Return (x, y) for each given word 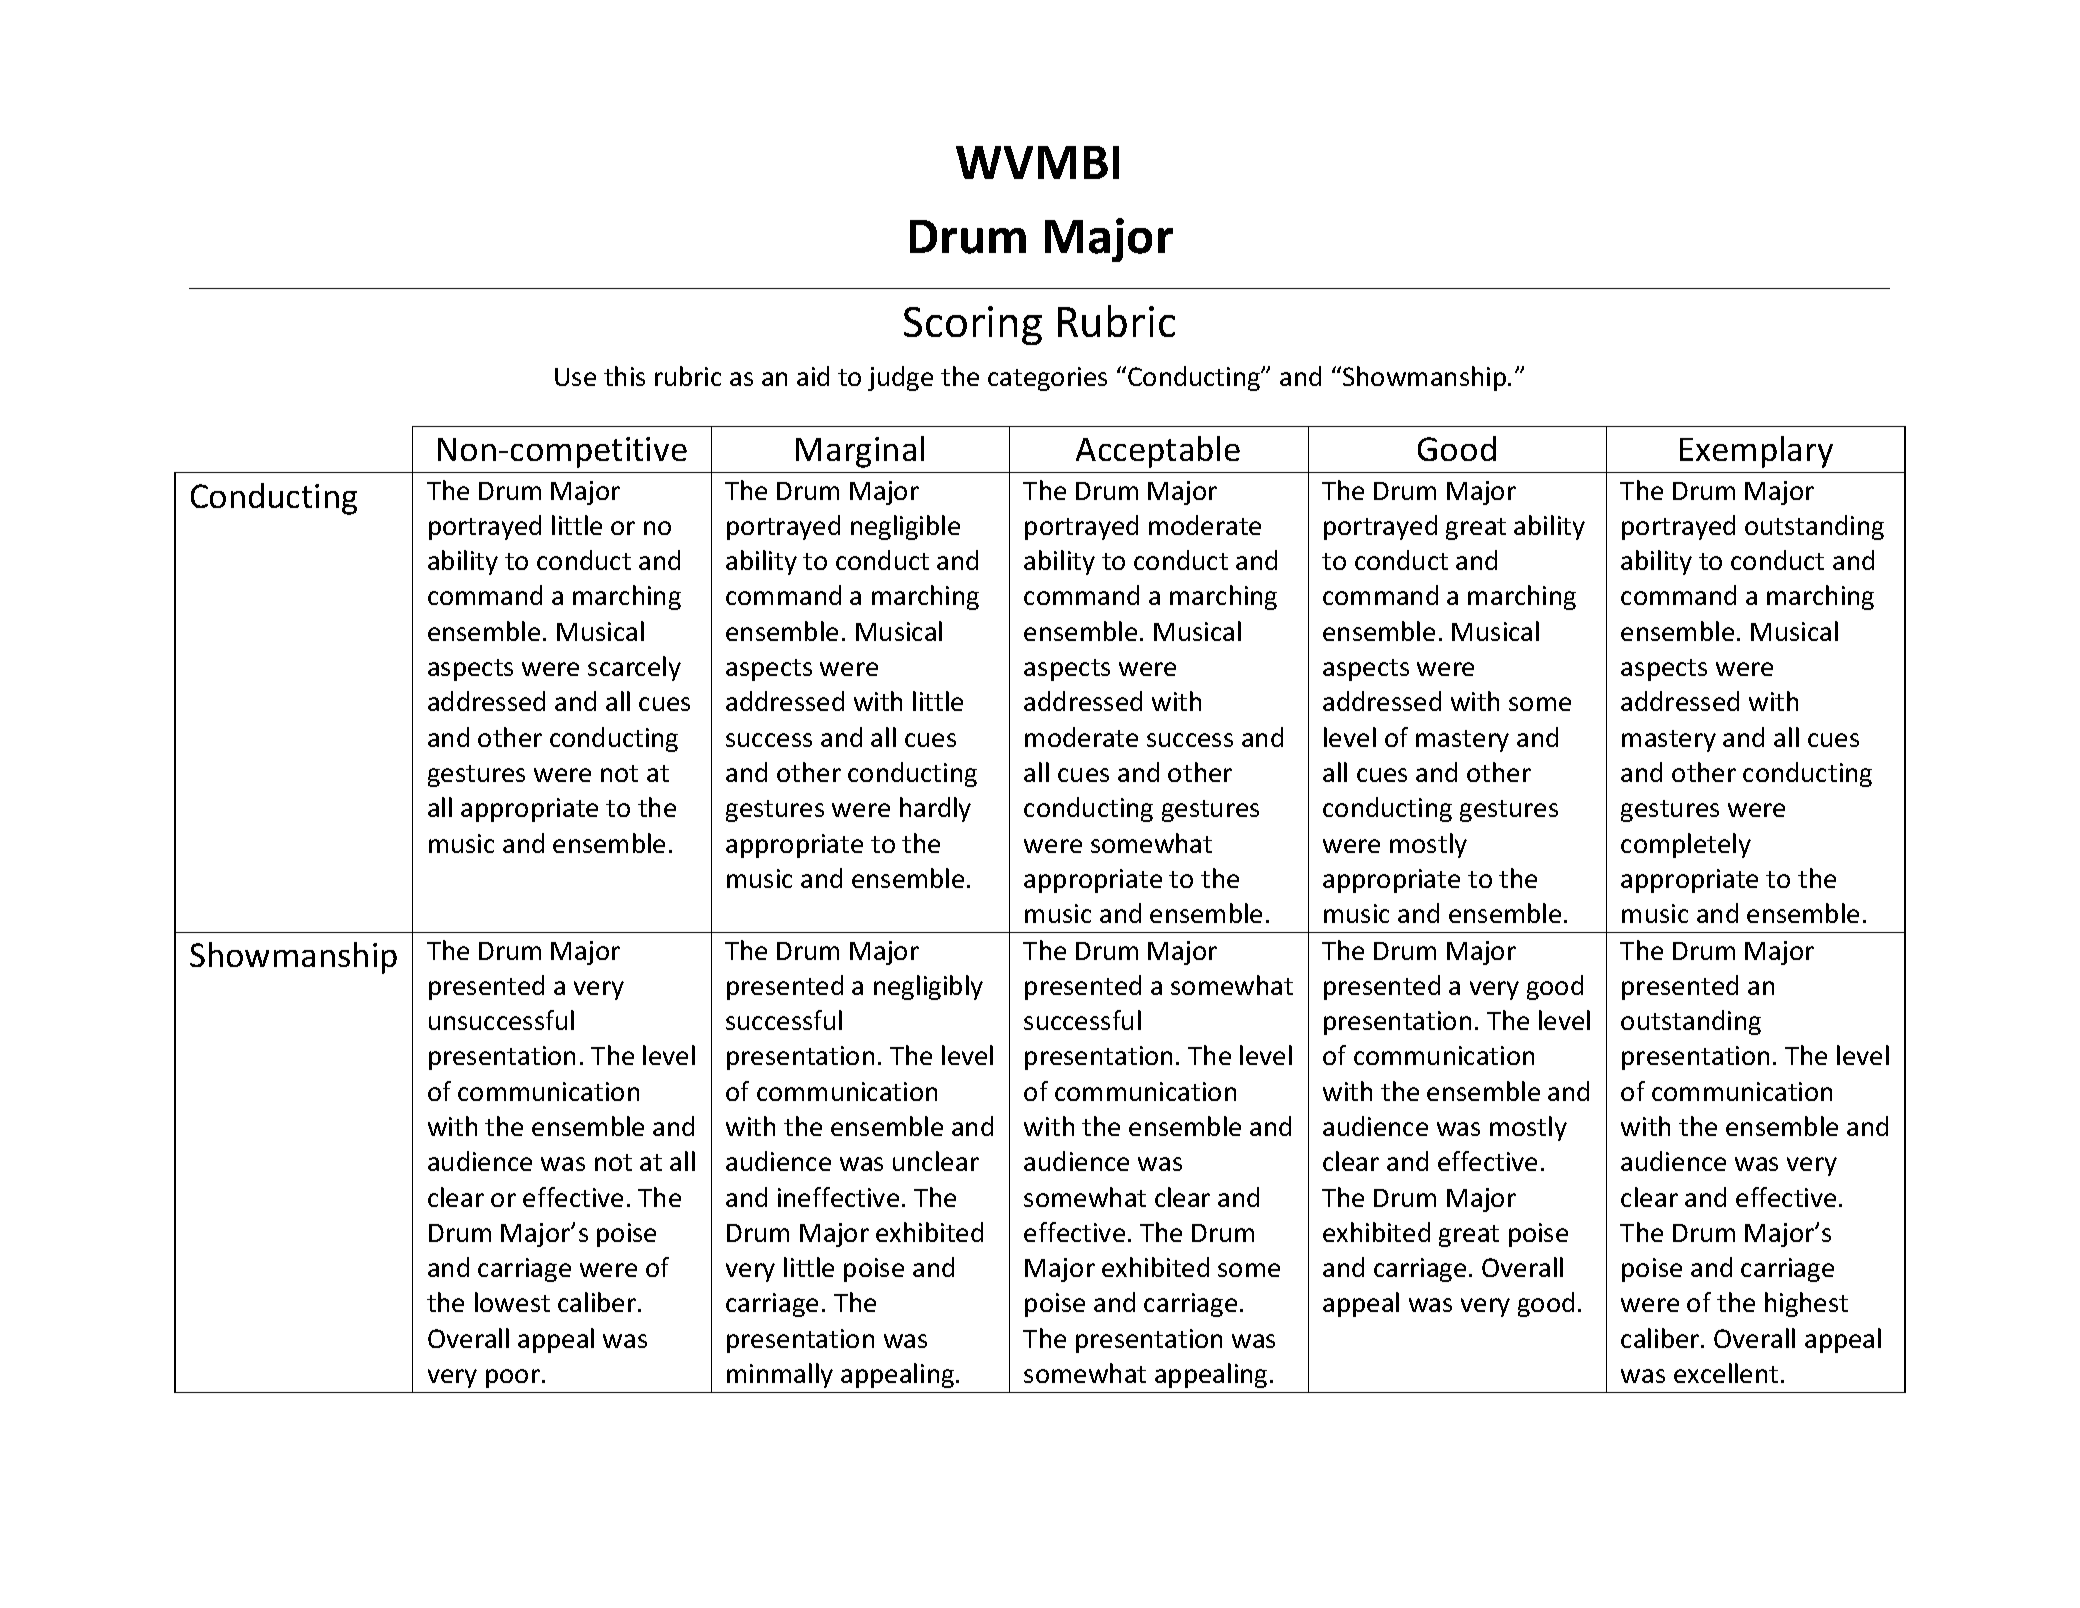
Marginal (860, 452)
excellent (1726, 1373)
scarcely (634, 668)
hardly (935, 809)
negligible (905, 527)
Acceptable (1158, 452)
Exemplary (1756, 452)
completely (1686, 845)
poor (513, 1378)
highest (1806, 1304)
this (624, 376)
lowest (512, 1302)
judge (900, 378)
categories (1047, 379)
